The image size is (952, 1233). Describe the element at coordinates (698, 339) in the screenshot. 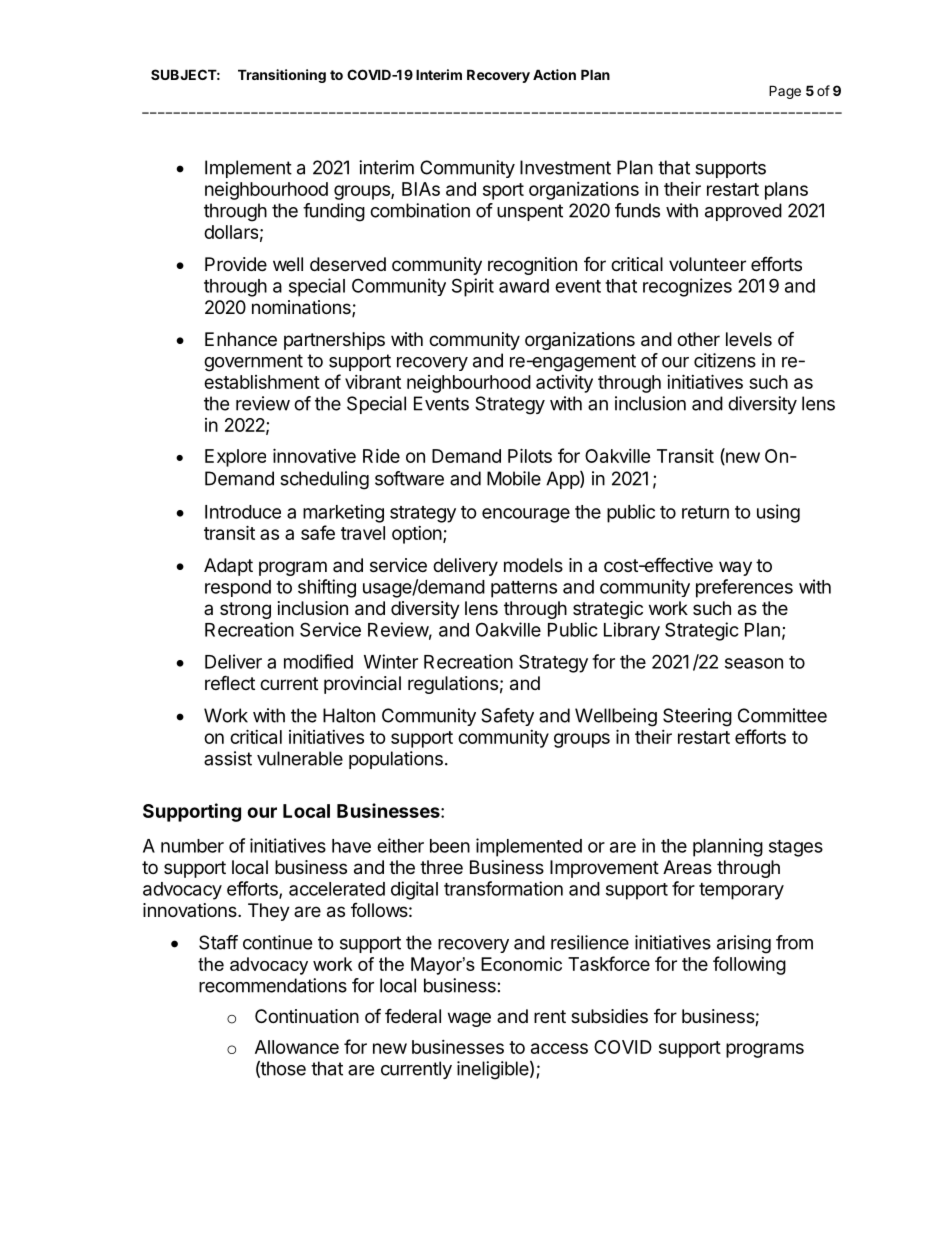

I see `other` at that location.
